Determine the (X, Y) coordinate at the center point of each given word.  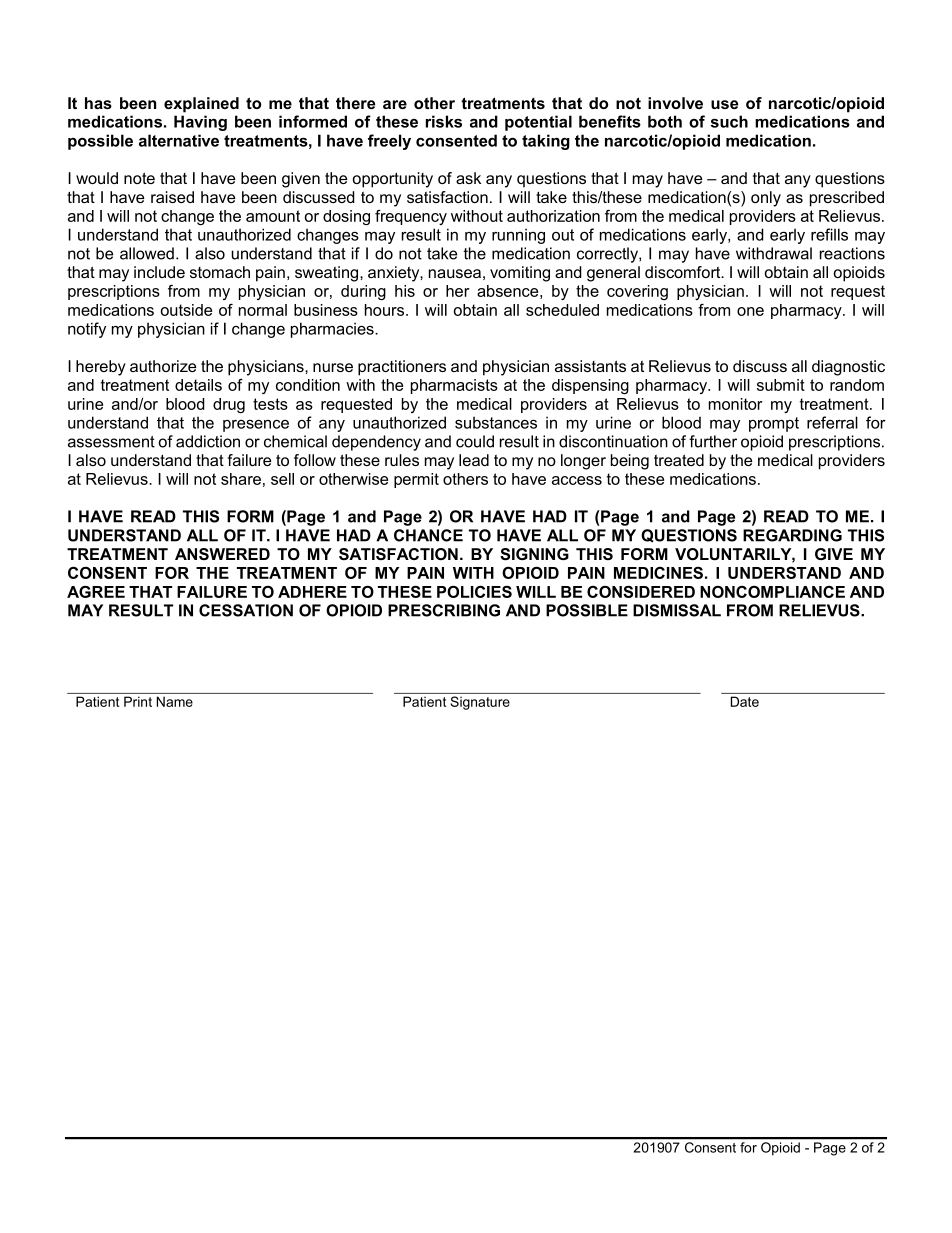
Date (745, 701)
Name (175, 701)
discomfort (684, 272)
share (241, 479)
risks (444, 121)
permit (416, 480)
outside (186, 310)
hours (386, 310)
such (729, 121)
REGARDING (792, 535)
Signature (480, 703)
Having (200, 123)
